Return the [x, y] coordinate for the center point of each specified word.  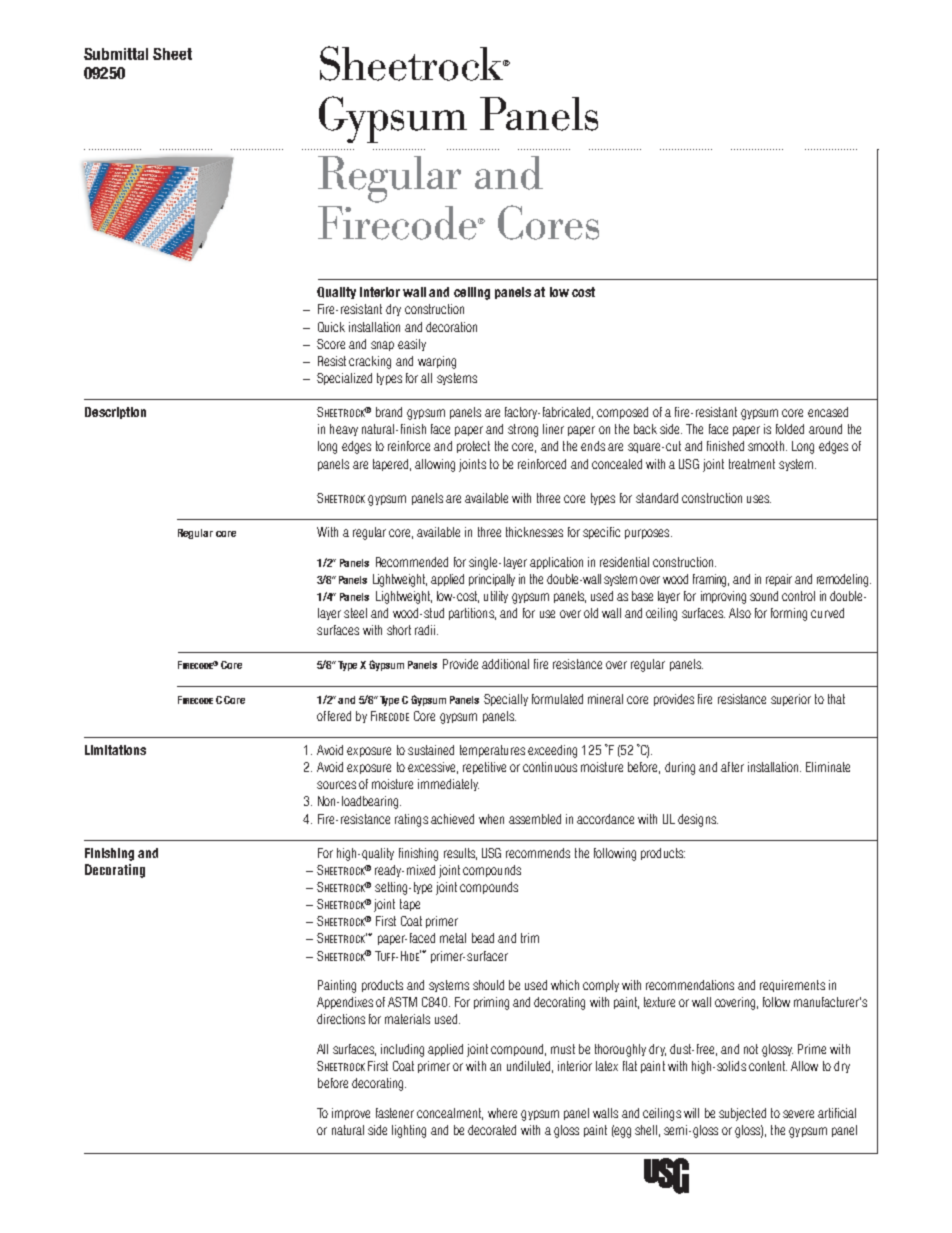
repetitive [484, 768]
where [502, 1113]
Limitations [115, 750]
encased [828, 412]
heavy [344, 430]
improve [351, 1114]
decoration [451, 327]
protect [473, 447]
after [732, 767]
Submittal [116, 54]
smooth [767, 446]
